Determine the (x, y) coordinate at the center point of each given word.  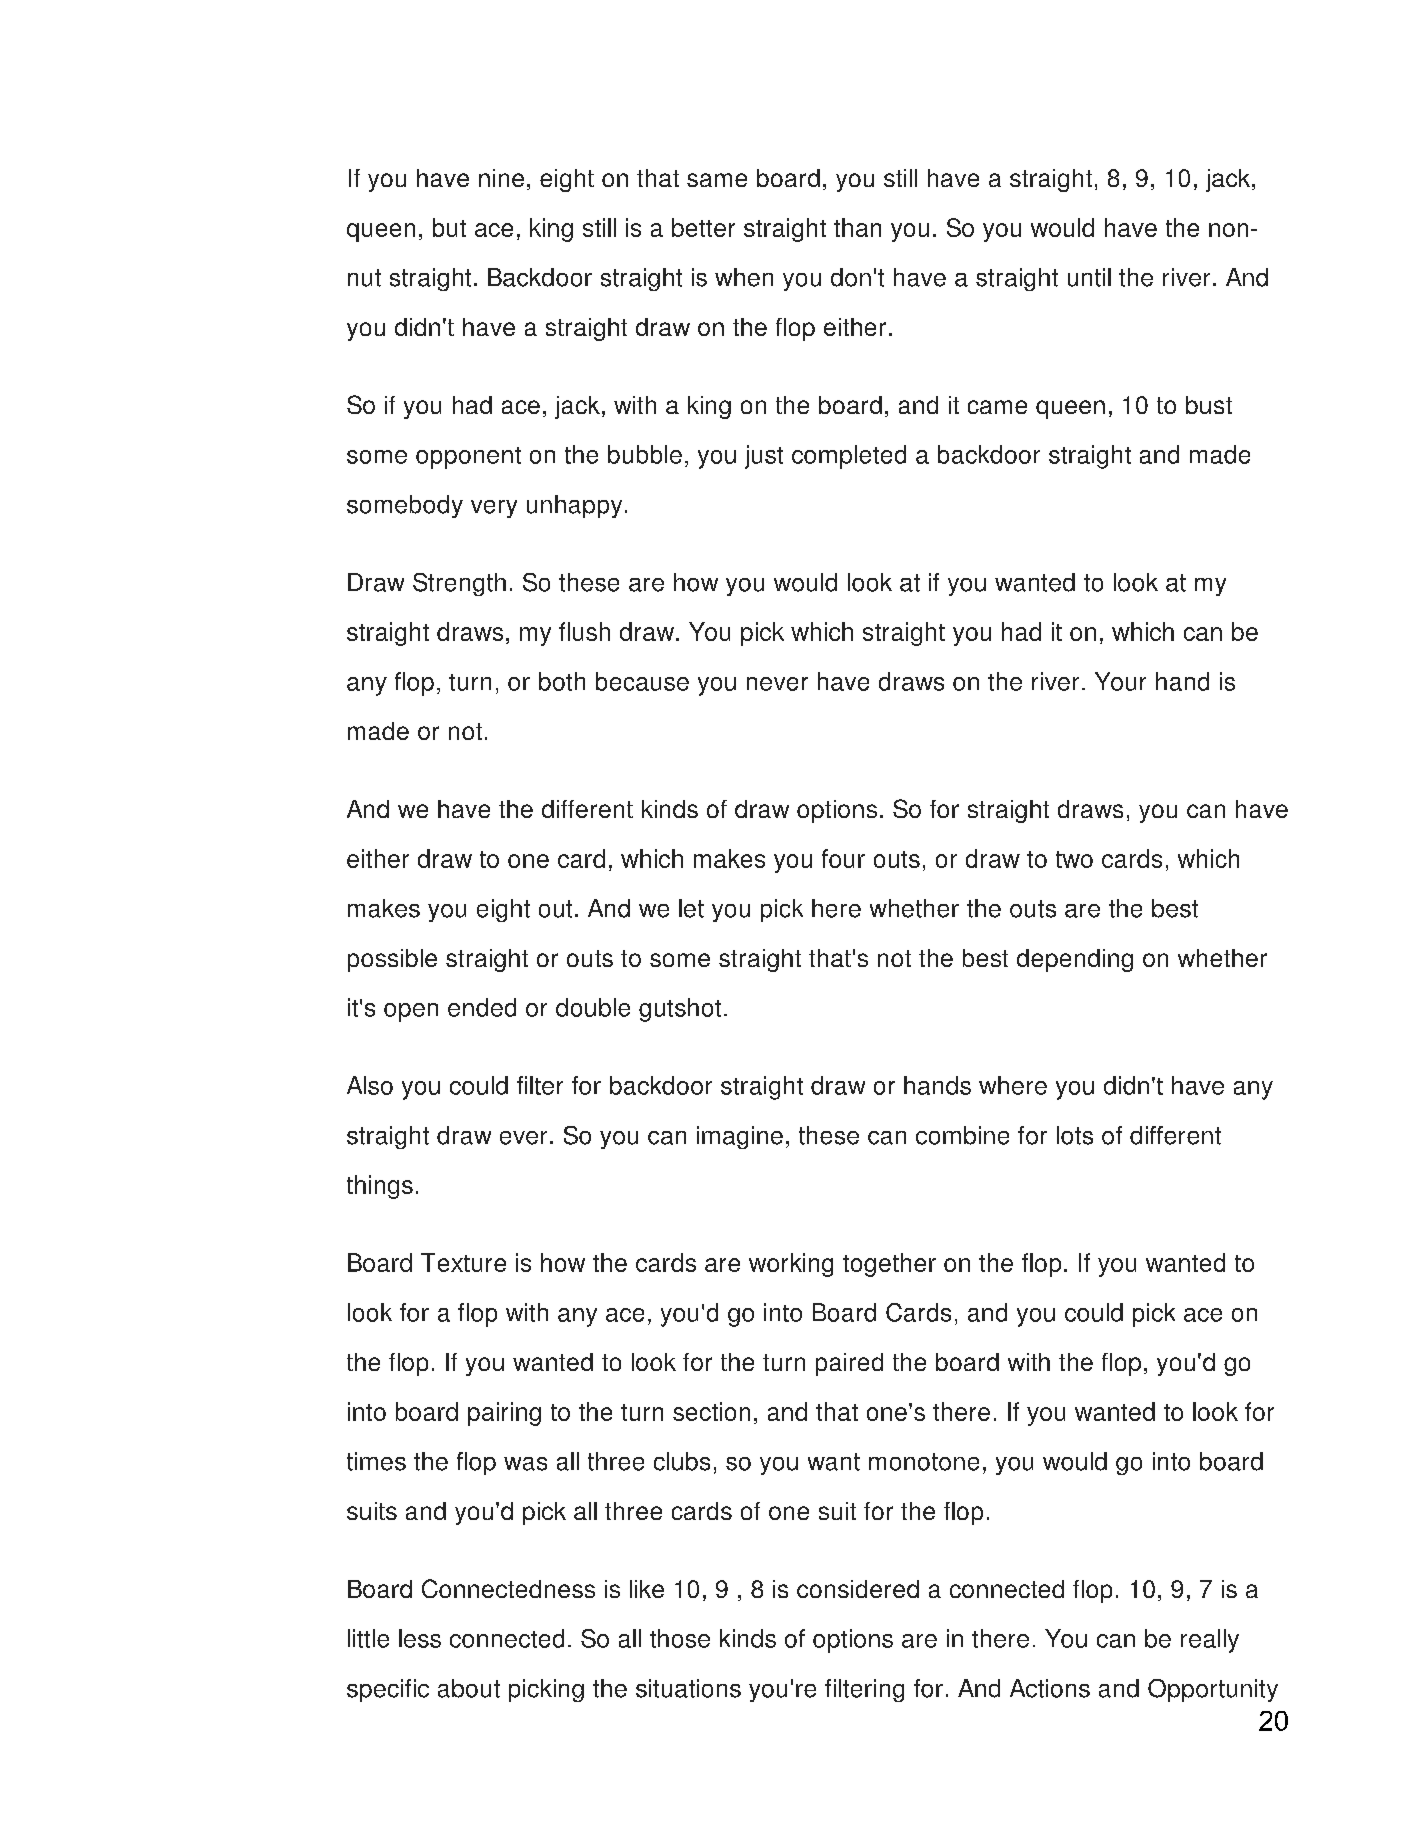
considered (858, 1589)
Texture (463, 1262)
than (857, 227)
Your (1120, 681)
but (449, 227)
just (764, 457)
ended (482, 1007)
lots (1075, 1135)
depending (1075, 960)
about (469, 1688)
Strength (459, 584)
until (1089, 277)
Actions (1050, 1688)
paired (849, 1364)
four (843, 858)
